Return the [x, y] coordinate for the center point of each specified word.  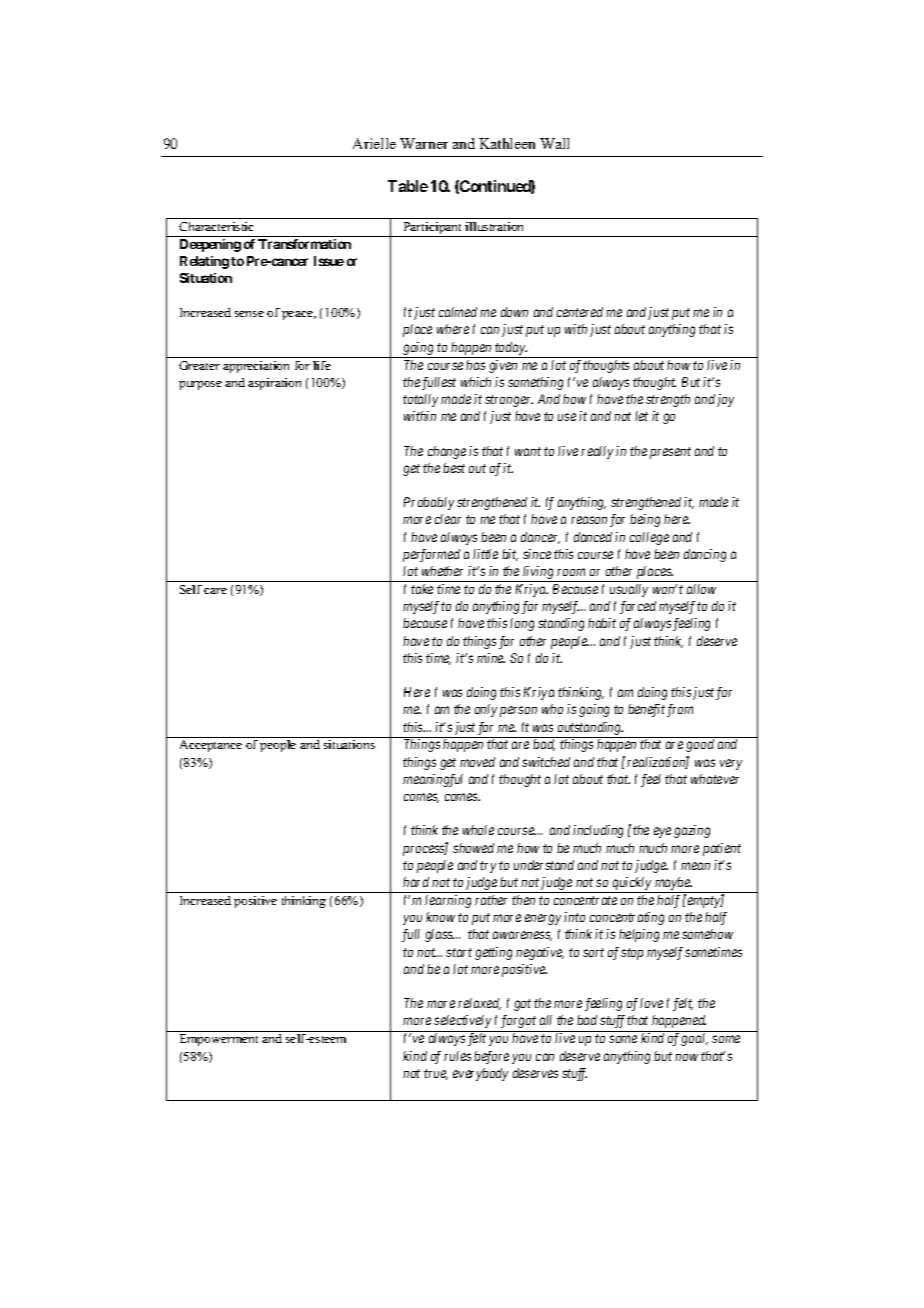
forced [638, 607]
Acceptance [211, 746]
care [215, 591]
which [476, 382]
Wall [554, 143]
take [422, 589]
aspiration [274, 384]
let [641, 416]
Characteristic [216, 226]
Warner [424, 143]
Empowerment [219, 1040]
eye [662, 833]
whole [478, 830]
